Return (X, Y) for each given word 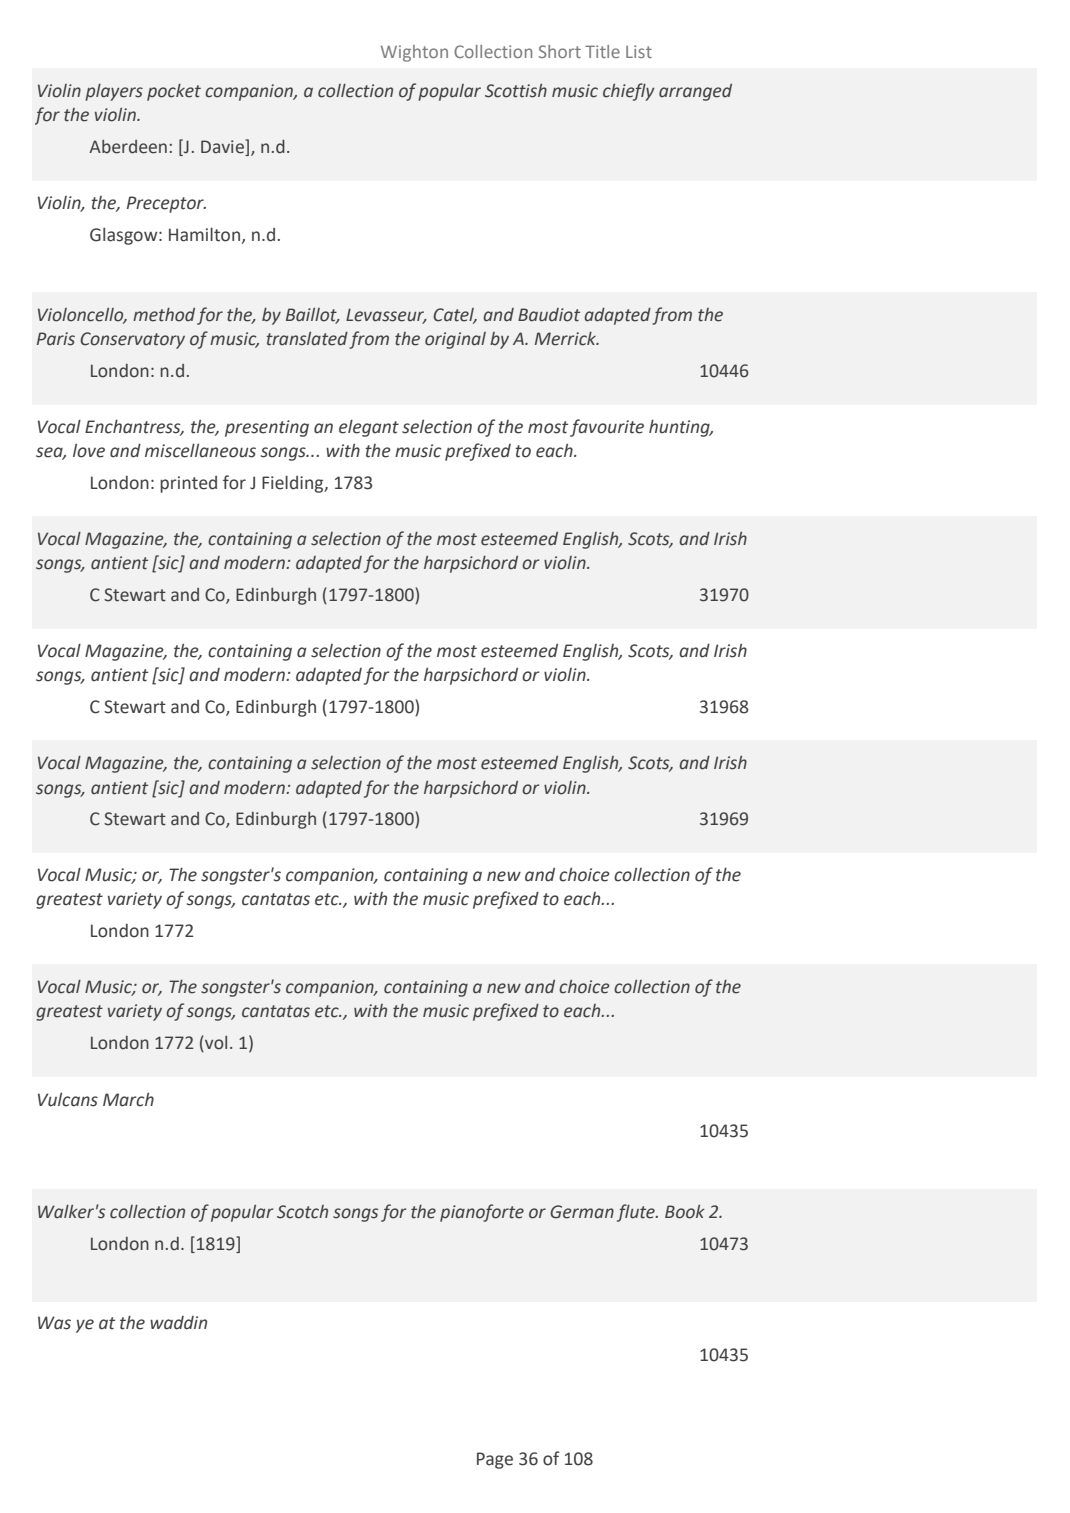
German (582, 1212)
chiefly (628, 92)
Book (684, 1212)
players (114, 92)
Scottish (516, 91)
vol (215, 1044)
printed (188, 484)
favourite (607, 428)
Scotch (302, 1212)
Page (495, 1460)
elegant (369, 428)
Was (54, 1323)
